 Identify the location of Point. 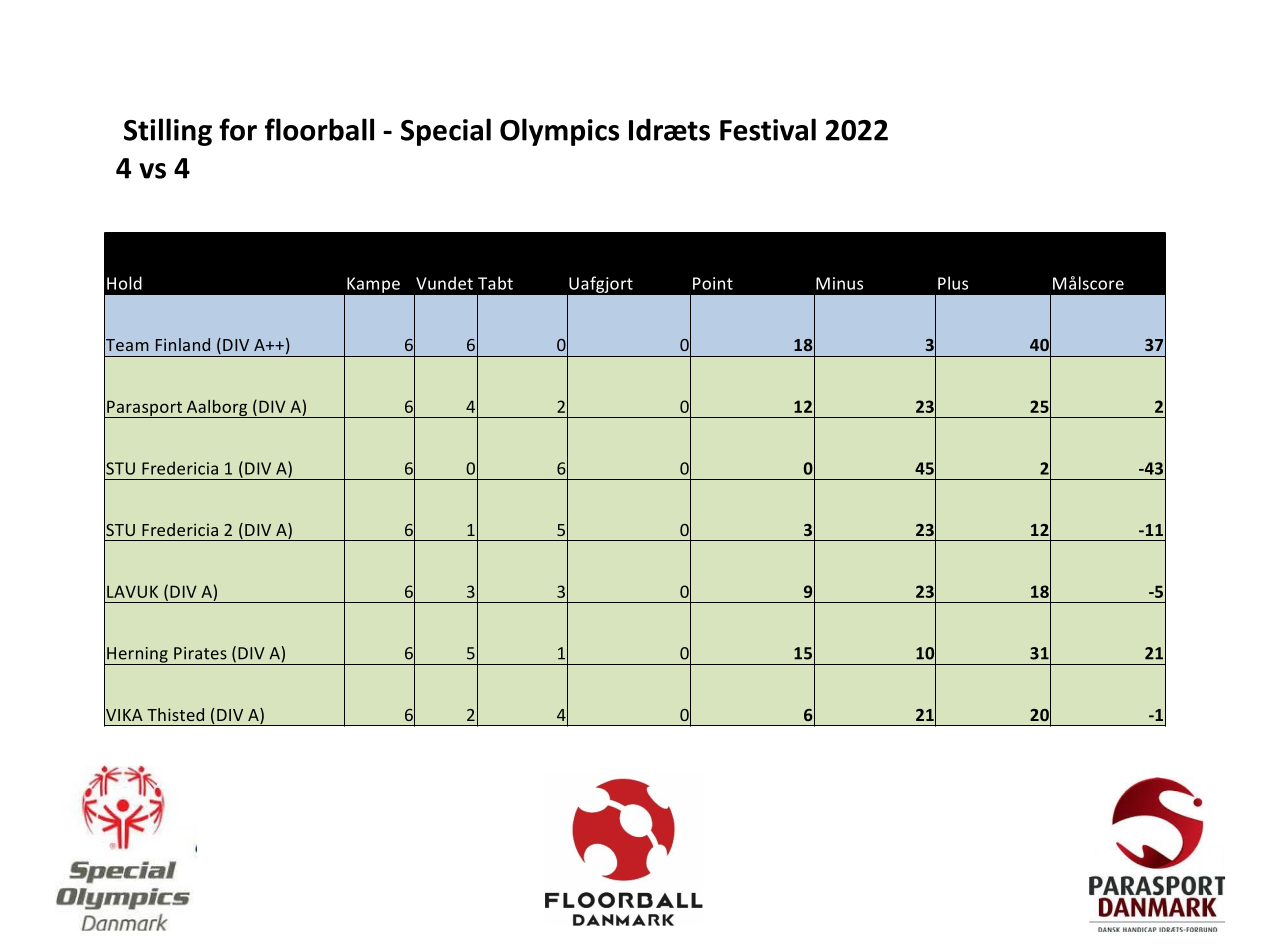
(713, 283).
